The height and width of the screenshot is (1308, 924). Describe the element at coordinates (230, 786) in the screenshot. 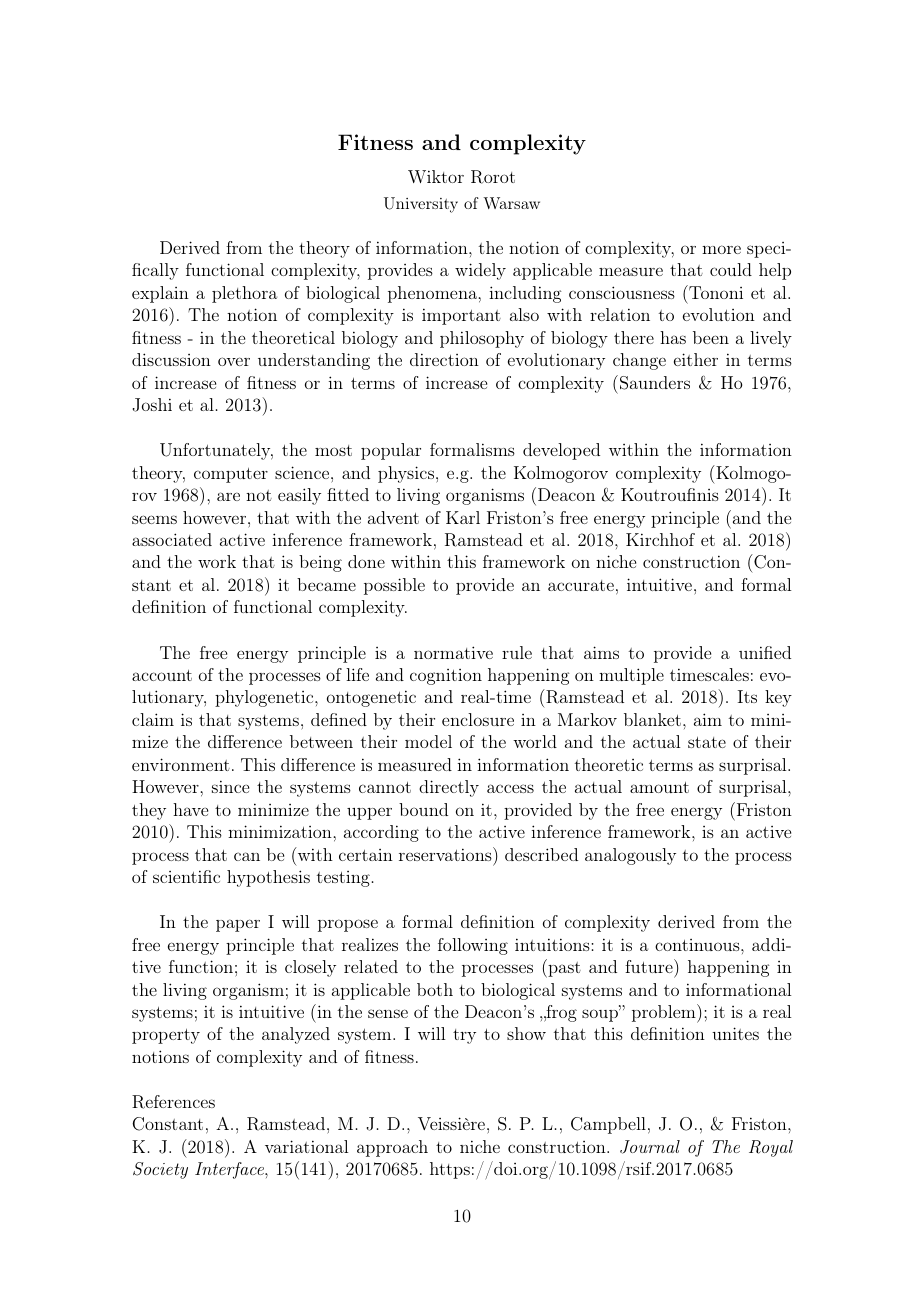

I see `since` at that location.
